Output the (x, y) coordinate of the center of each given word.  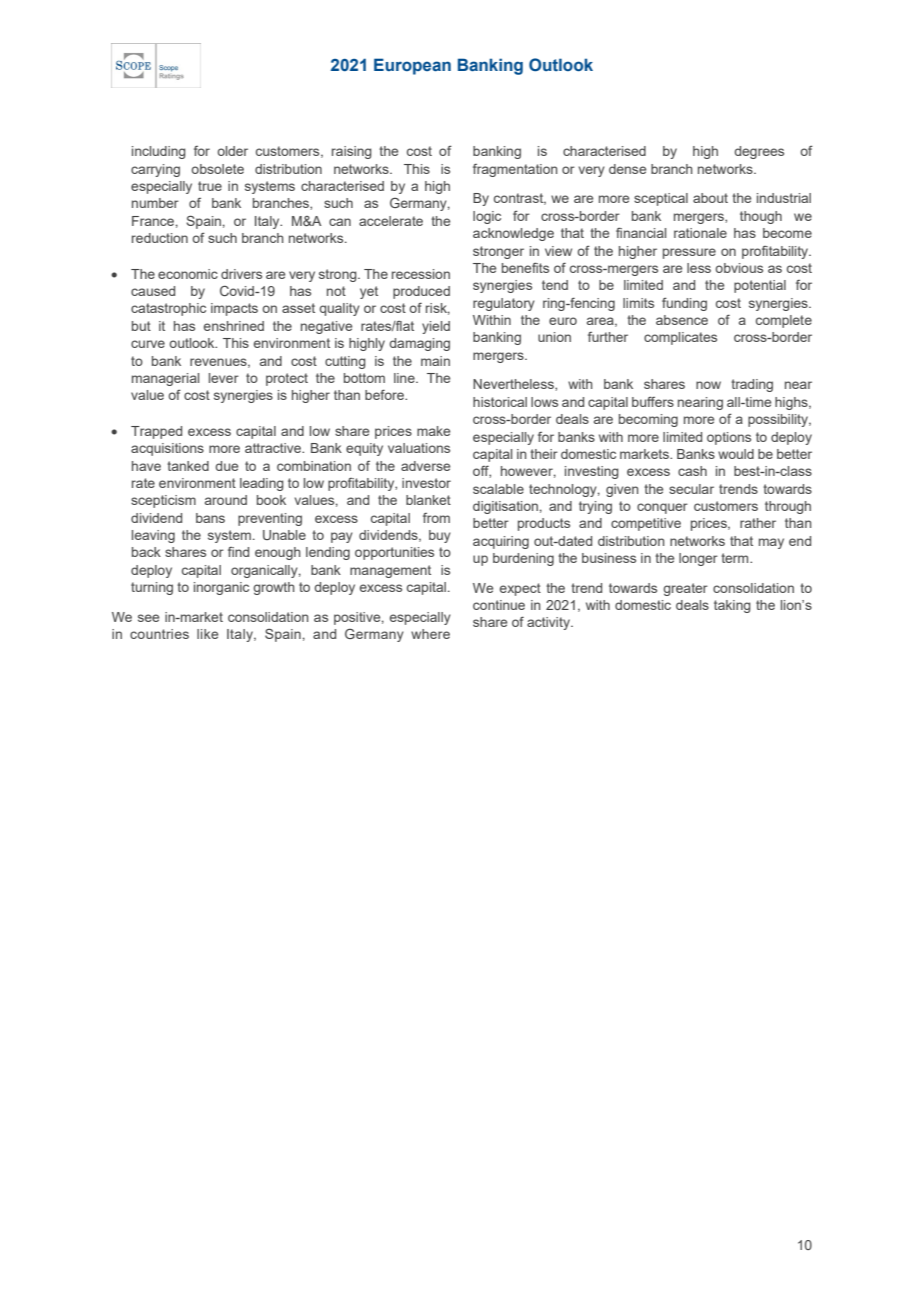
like (207, 634)
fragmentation (515, 170)
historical (500, 402)
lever (224, 378)
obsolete (217, 169)
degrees (759, 152)
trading (752, 385)
